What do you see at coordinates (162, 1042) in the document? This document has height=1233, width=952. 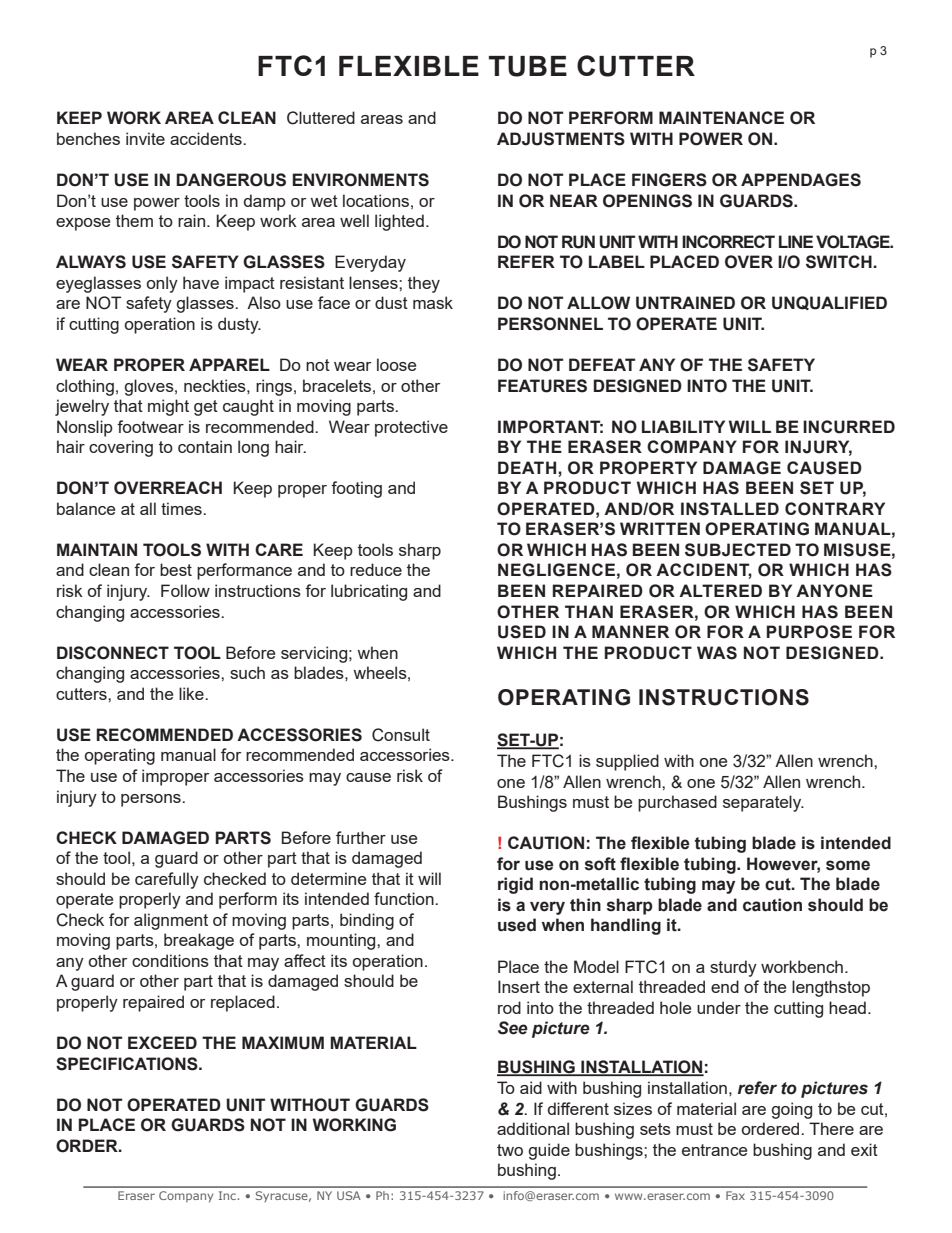 I see `EXCEED` at bounding box center [162, 1042].
